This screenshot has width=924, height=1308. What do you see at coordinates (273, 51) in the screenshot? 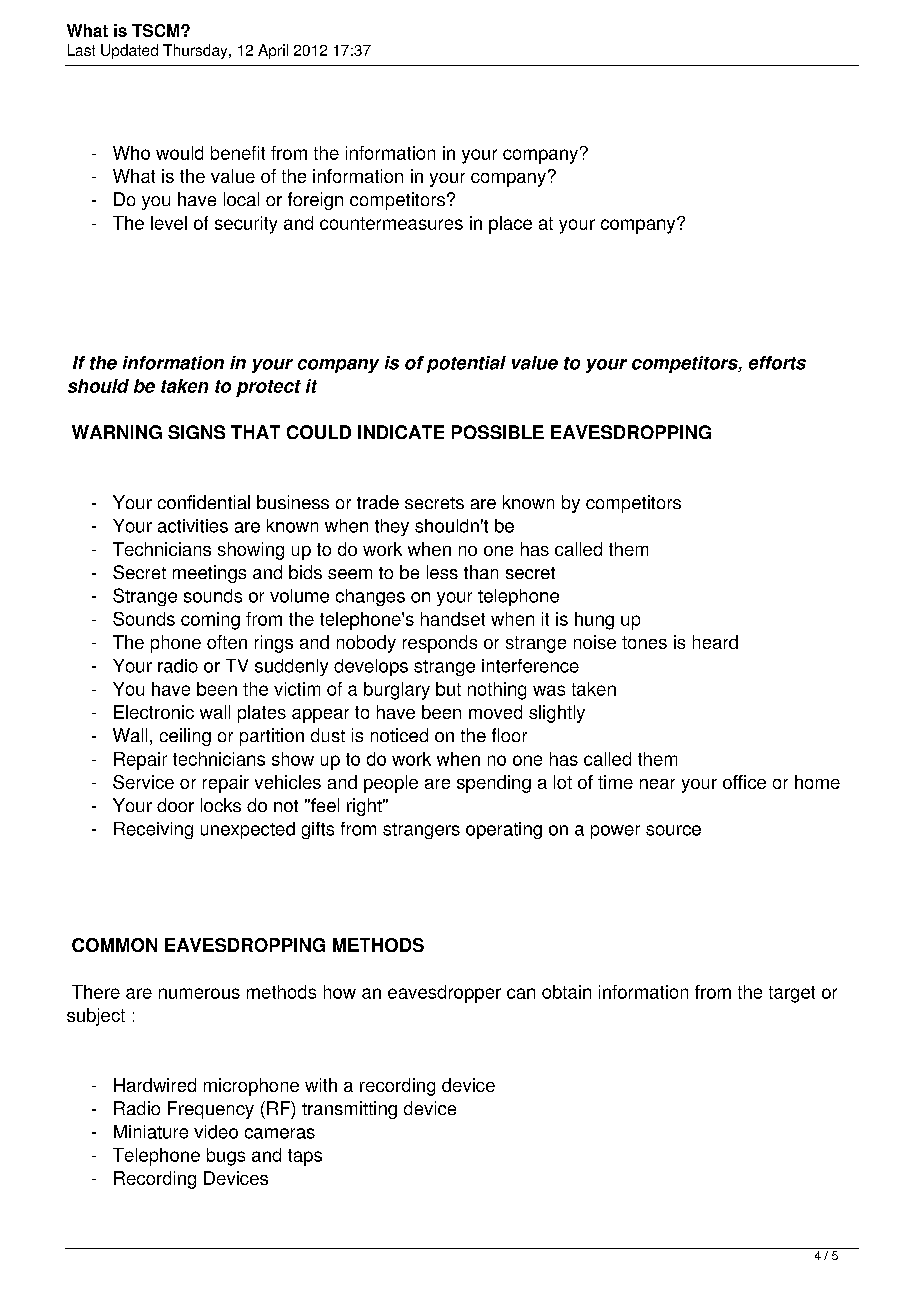
I see `April` at bounding box center [273, 51].
